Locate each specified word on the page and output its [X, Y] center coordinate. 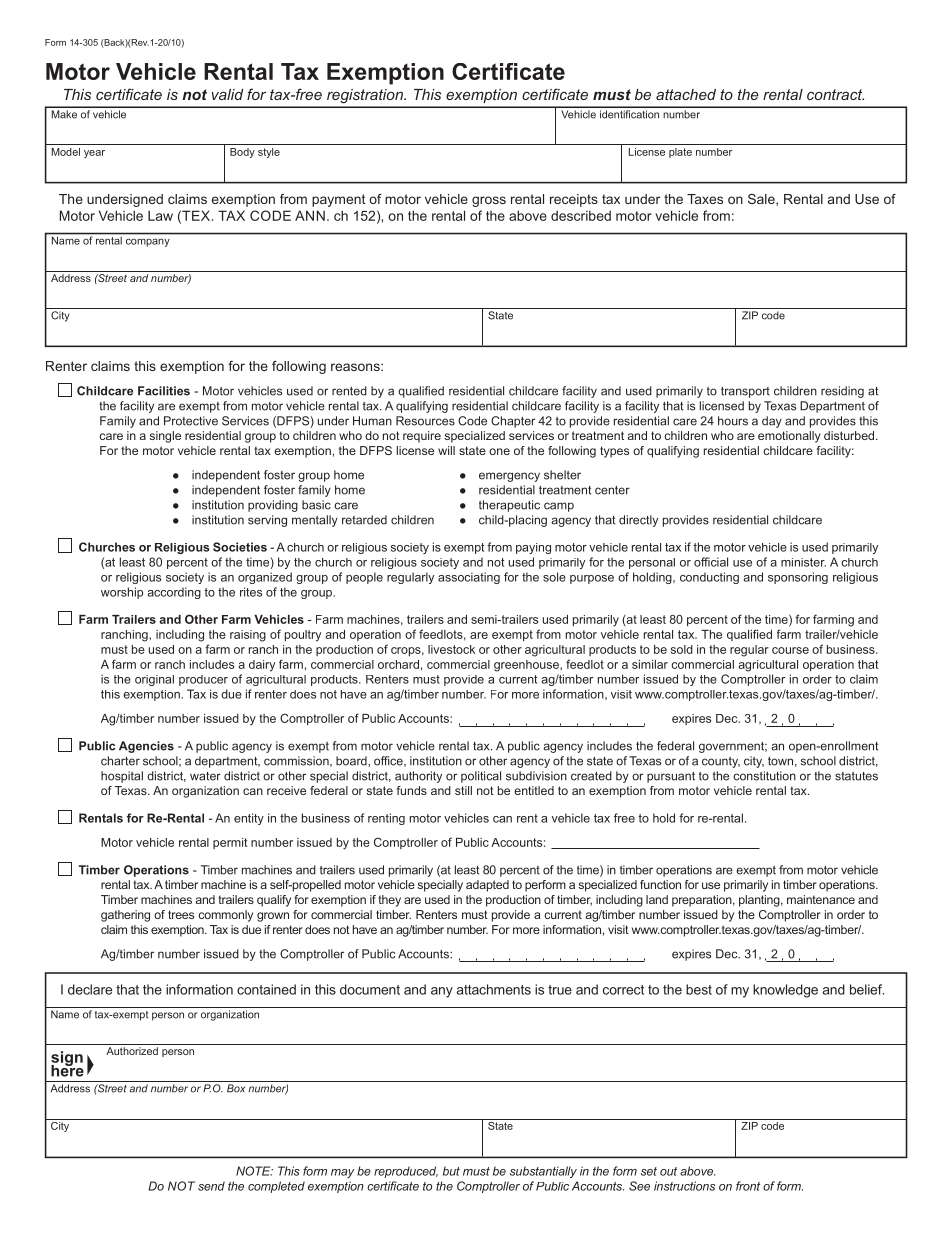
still [463, 790]
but [451, 1171]
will [446, 450]
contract [835, 94]
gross [489, 201]
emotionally [789, 437]
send [211, 1186]
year [94, 154]
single [165, 437]
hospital [122, 777]
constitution [765, 776]
